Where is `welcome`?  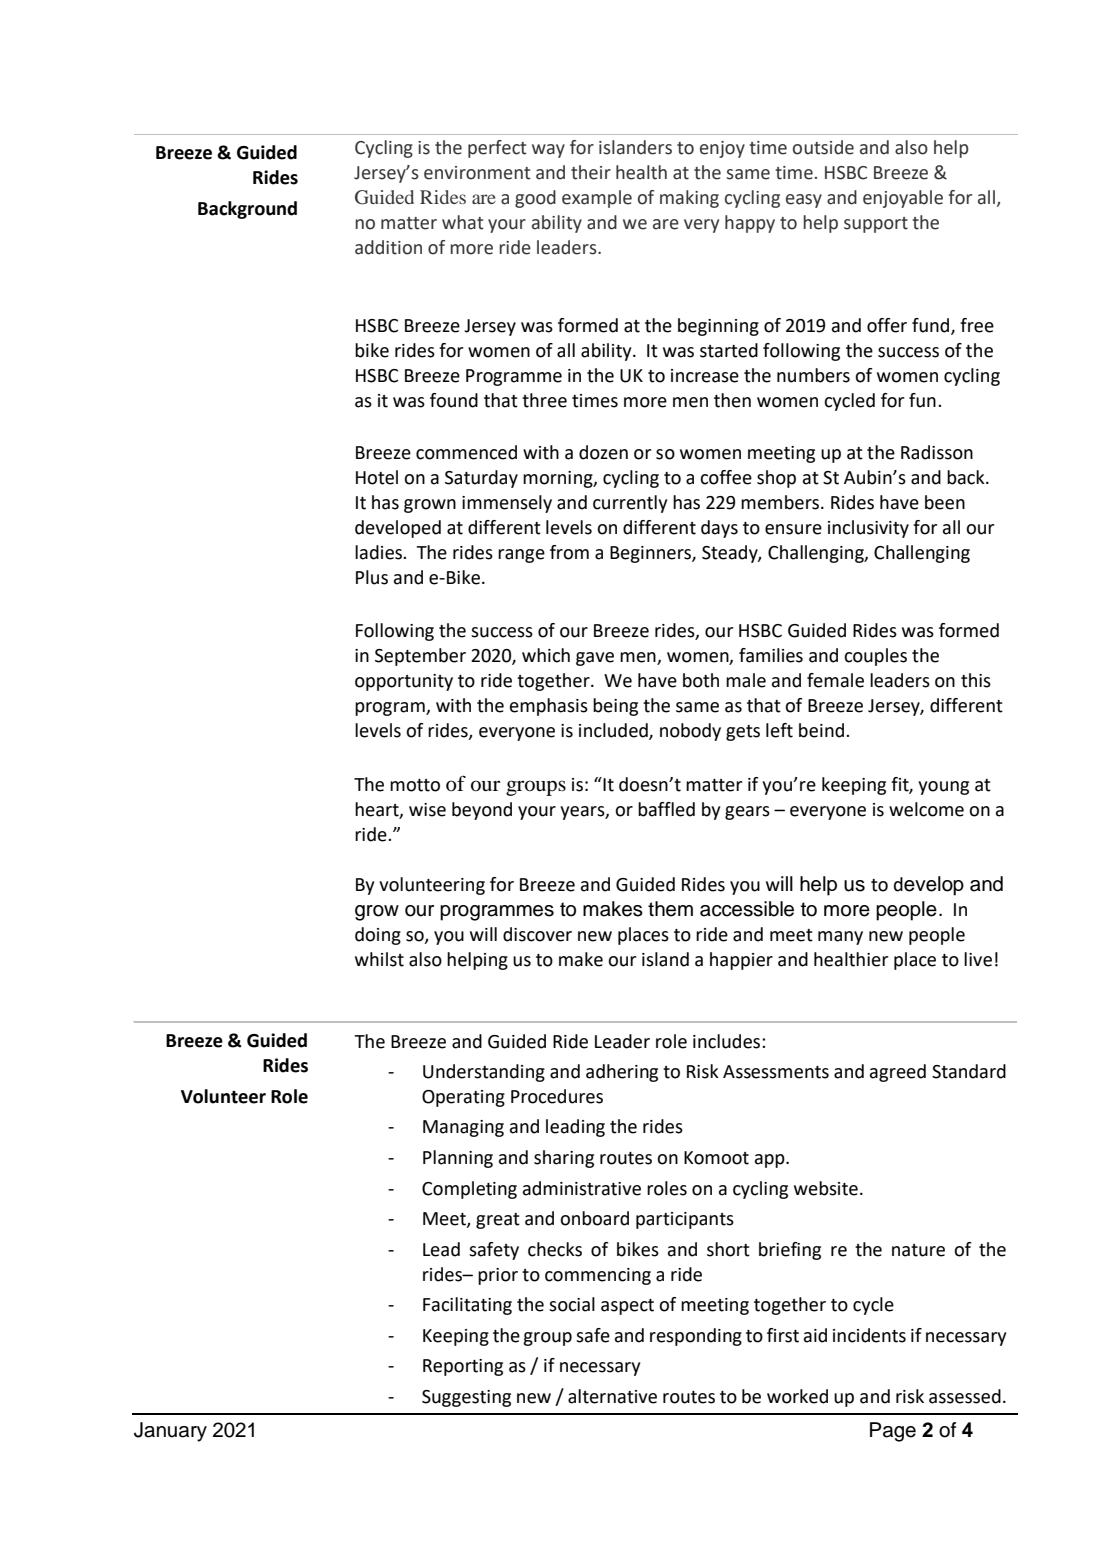 welcome is located at coordinates (926, 809).
